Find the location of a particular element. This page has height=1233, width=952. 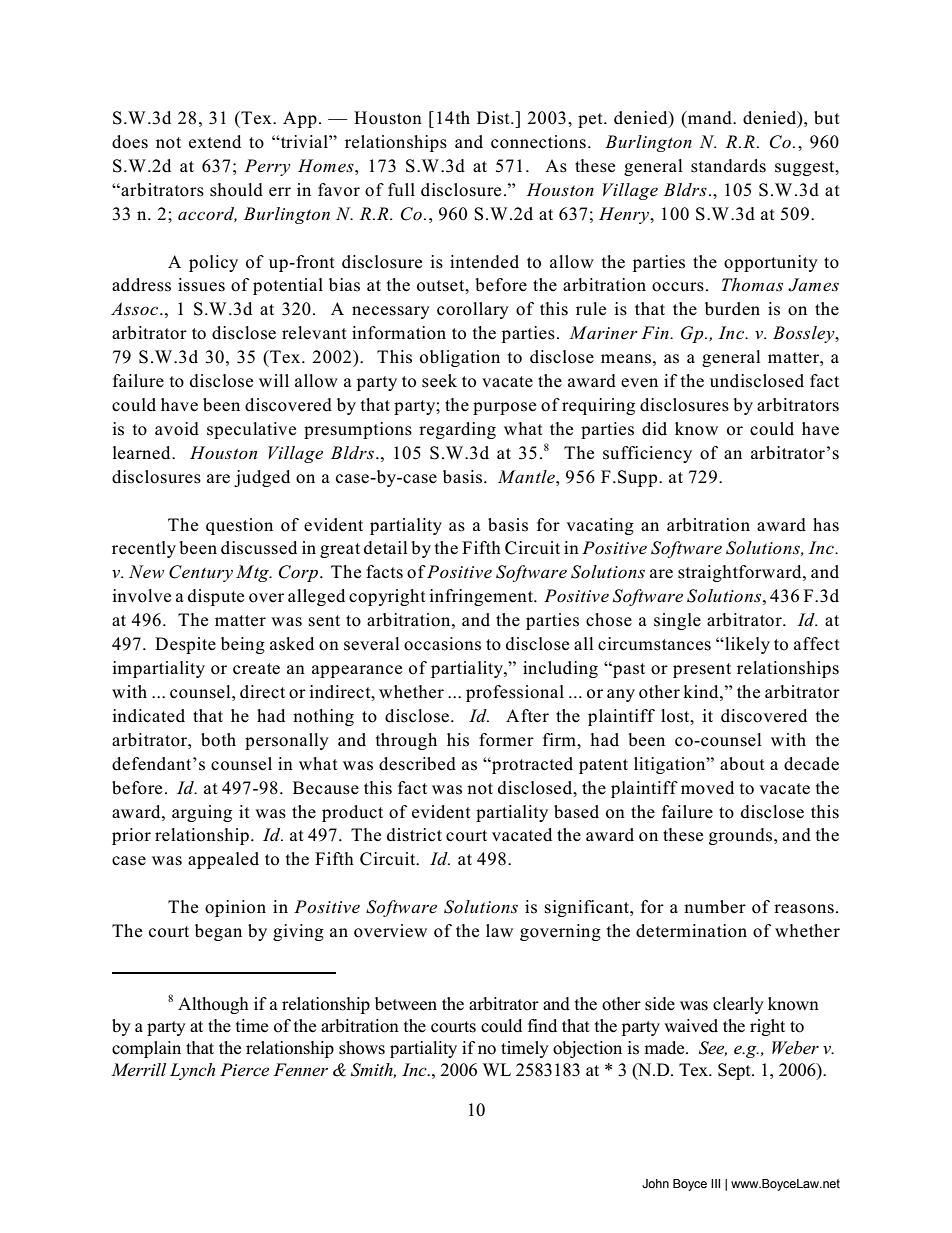

occasions is located at coordinates (442, 644).
